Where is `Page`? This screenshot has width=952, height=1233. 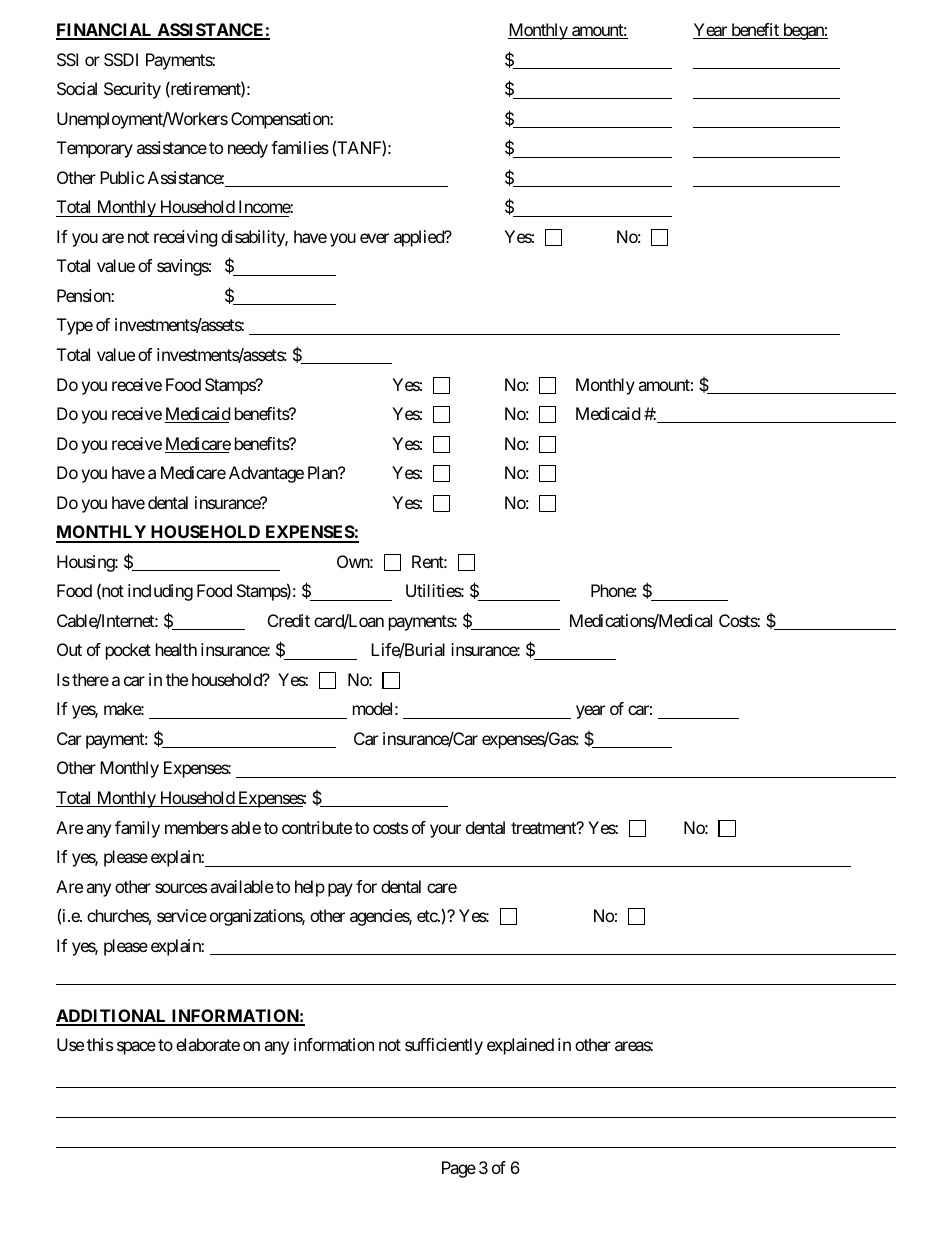 Page is located at coordinates (459, 1169).
